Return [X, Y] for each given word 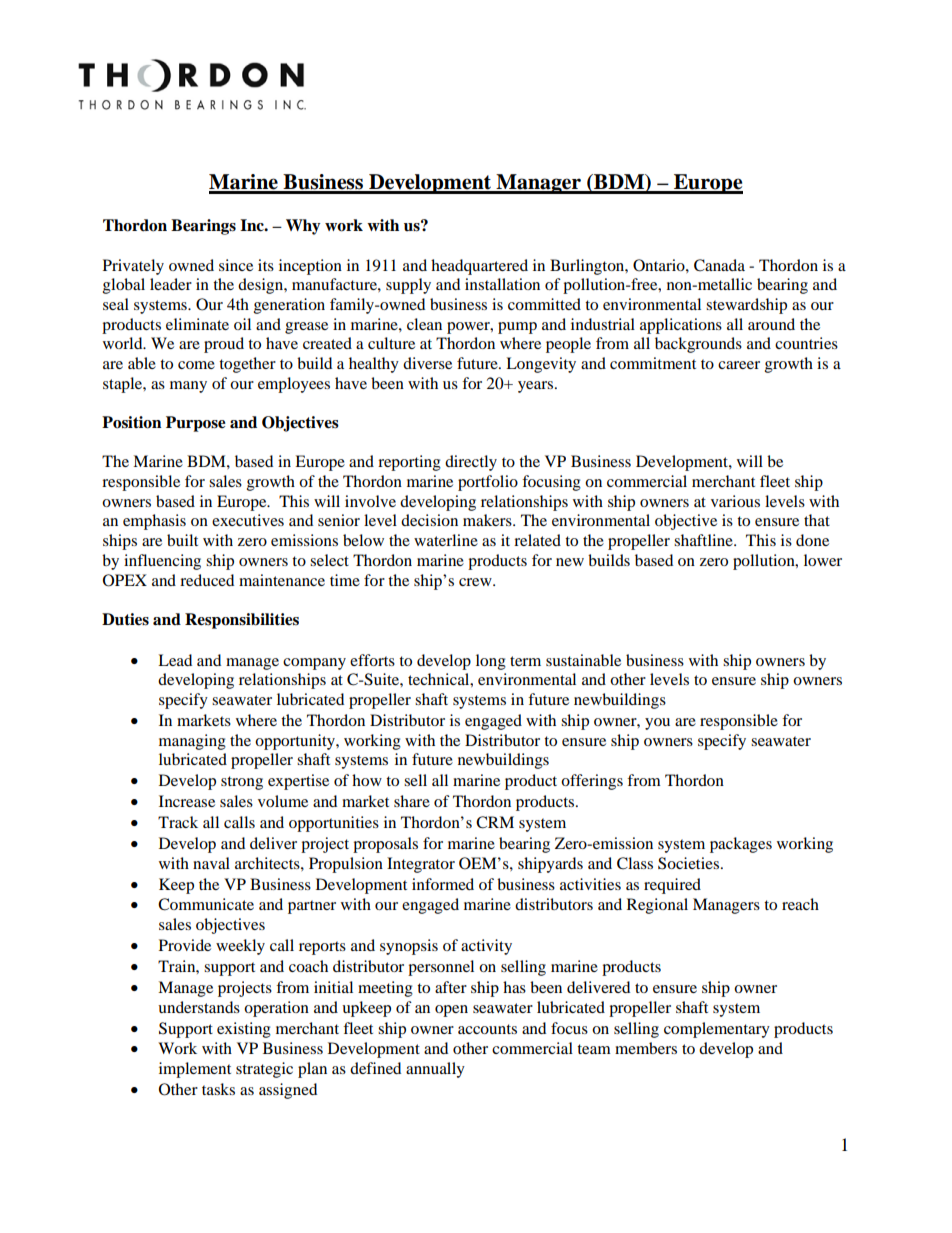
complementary [717, 1030]
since [236, 265]
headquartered [479, 267]
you [657, 724]
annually [435, 1070]
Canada [719, 265]
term [525, 661]
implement [195, 1070]
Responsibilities [242, 621]
